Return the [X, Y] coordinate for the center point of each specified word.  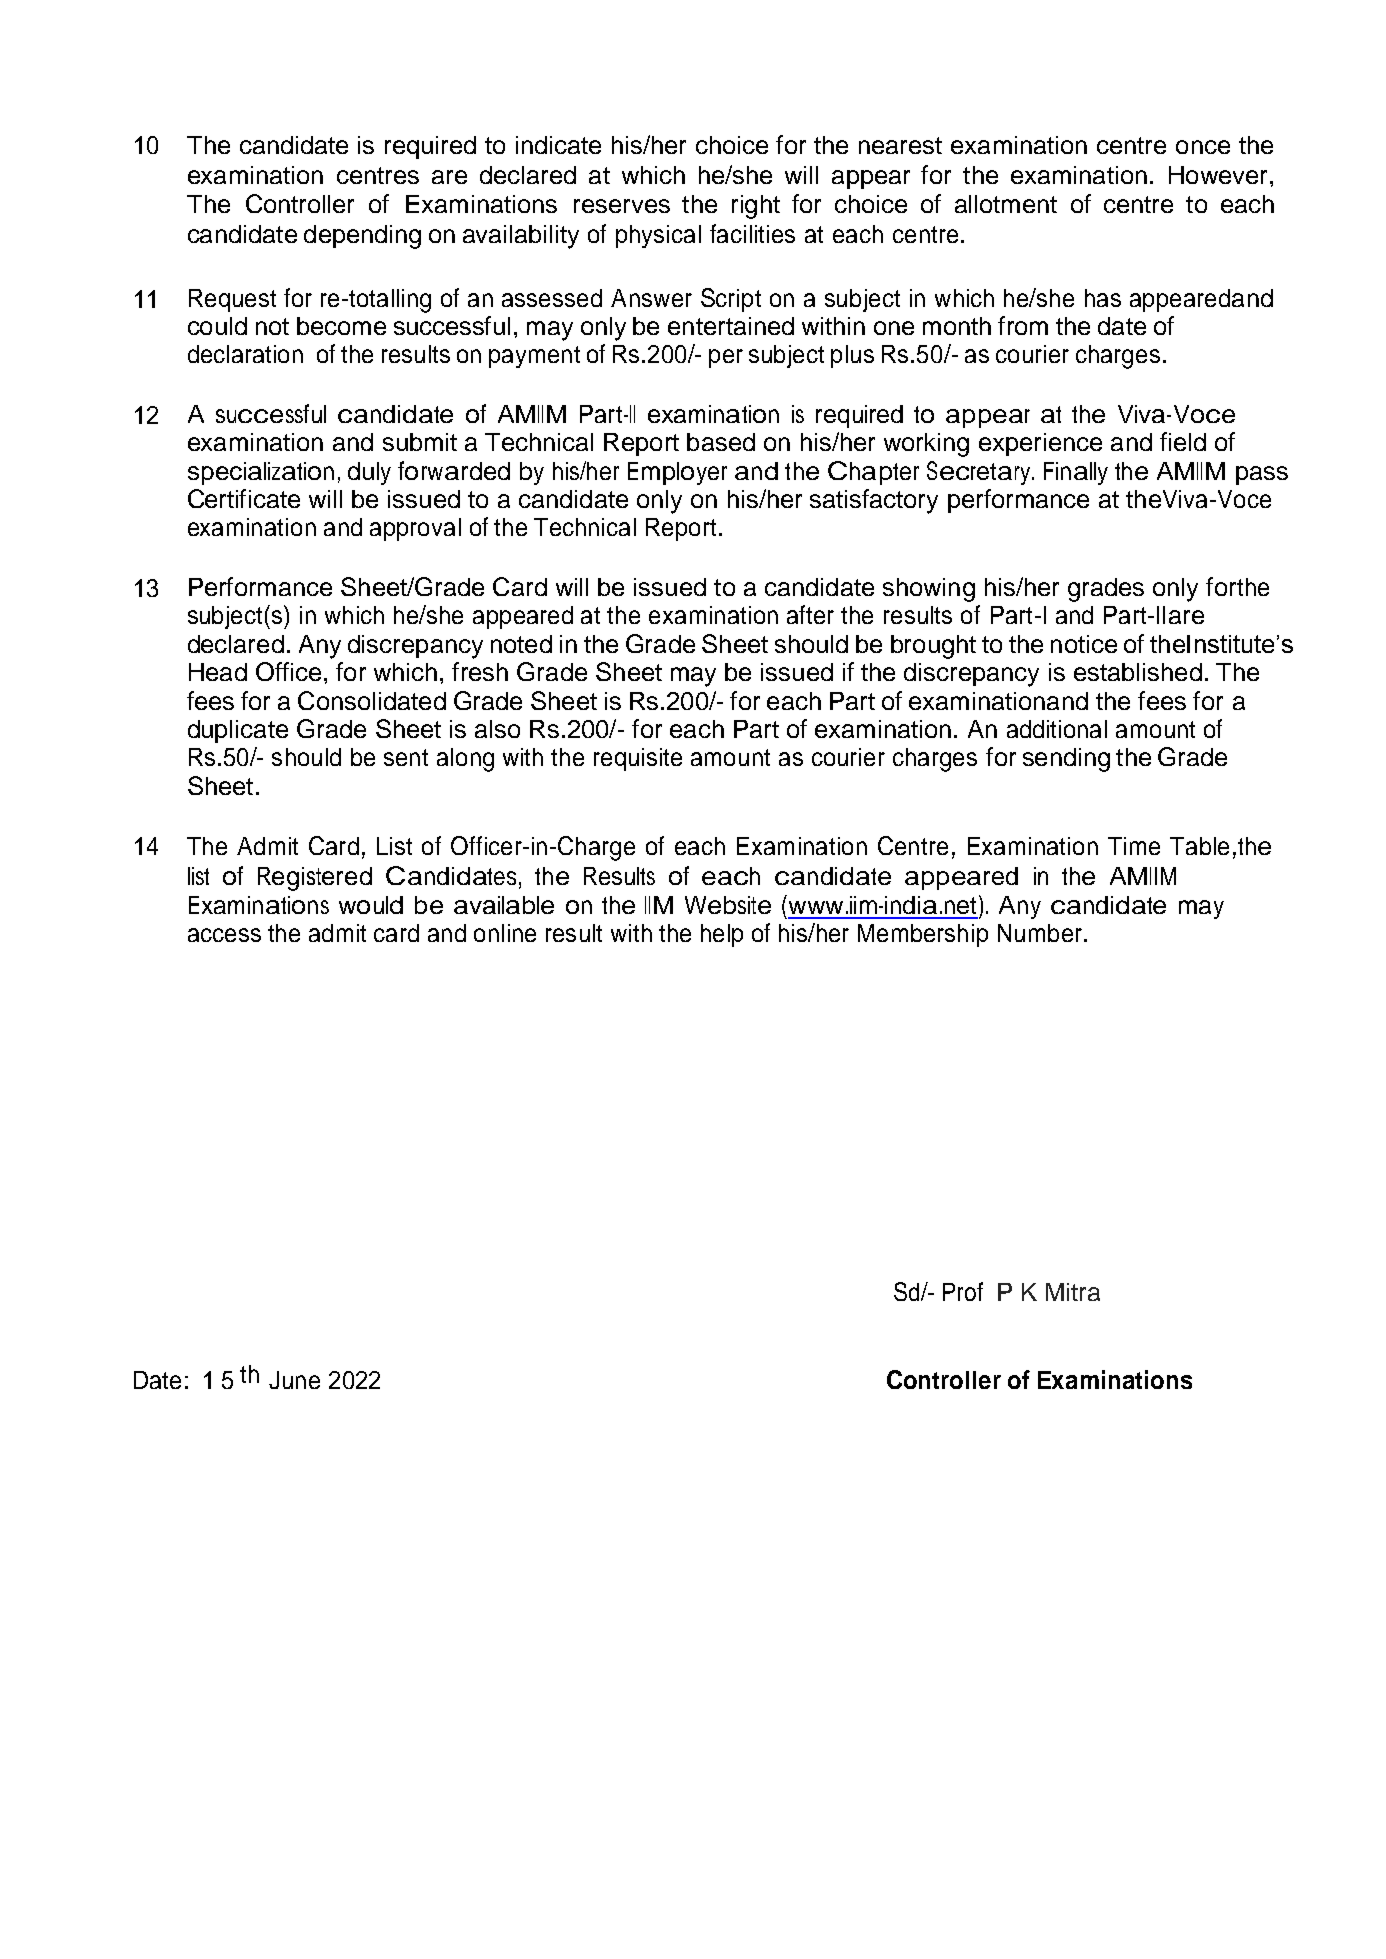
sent [406, 757]
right [756, 207]
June [294, 1380]
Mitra [1073, 1292]
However [1218, 175]
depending [362, 237]
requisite [638, 759]
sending [1066, 760]
